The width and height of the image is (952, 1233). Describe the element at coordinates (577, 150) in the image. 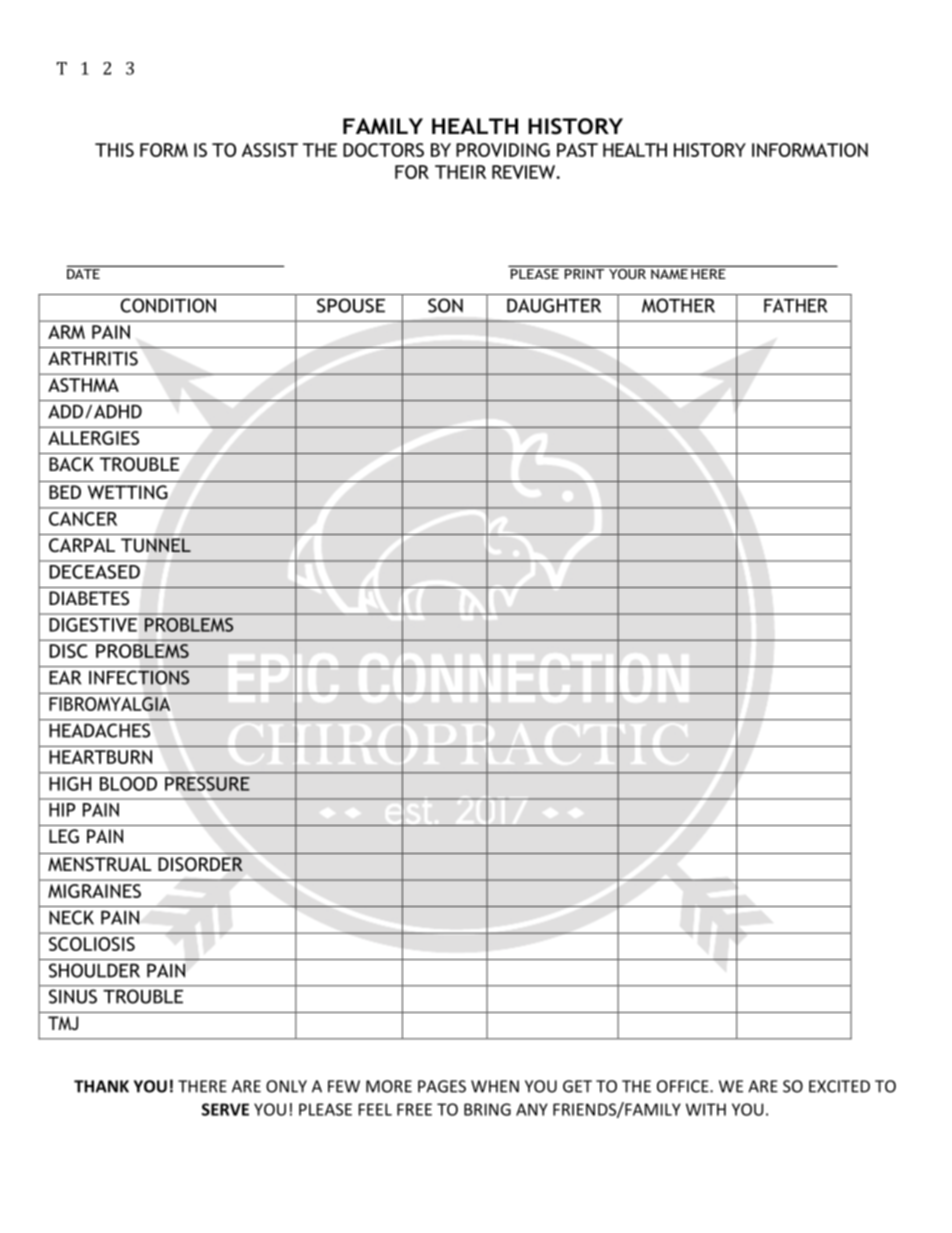

I see `PAST` at that location.
